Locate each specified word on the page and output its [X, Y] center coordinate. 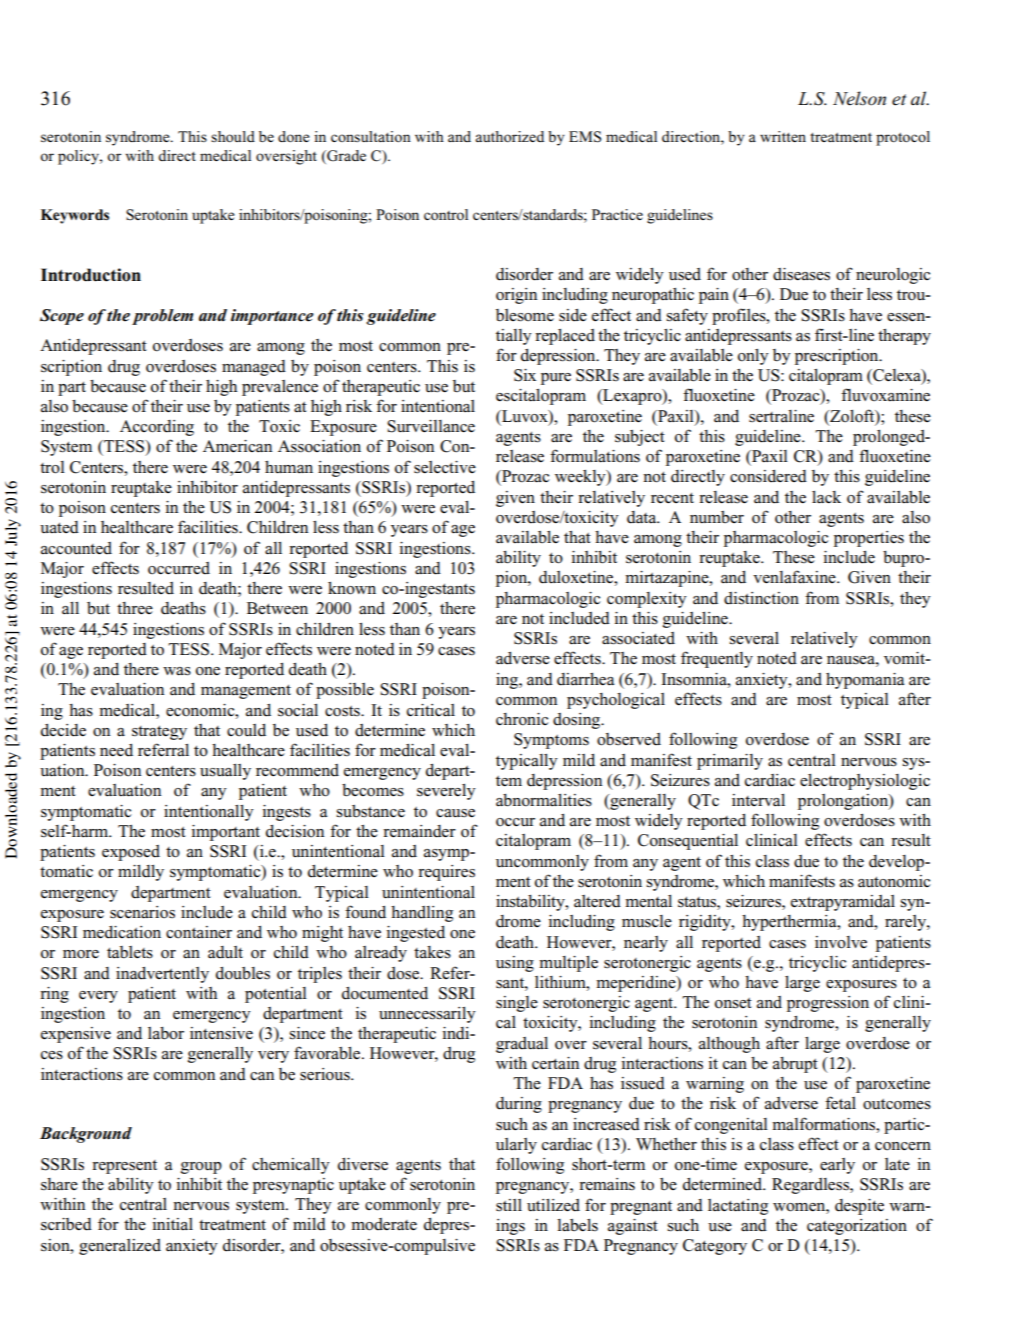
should [233, 136]
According [157, 428]
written [783, 136]
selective [445, 467]
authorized [509, 136]
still [509, 1205]
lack [826, 497]
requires [446, 873]
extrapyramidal [843, 903]
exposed [131, 853]
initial [173, 1224]
